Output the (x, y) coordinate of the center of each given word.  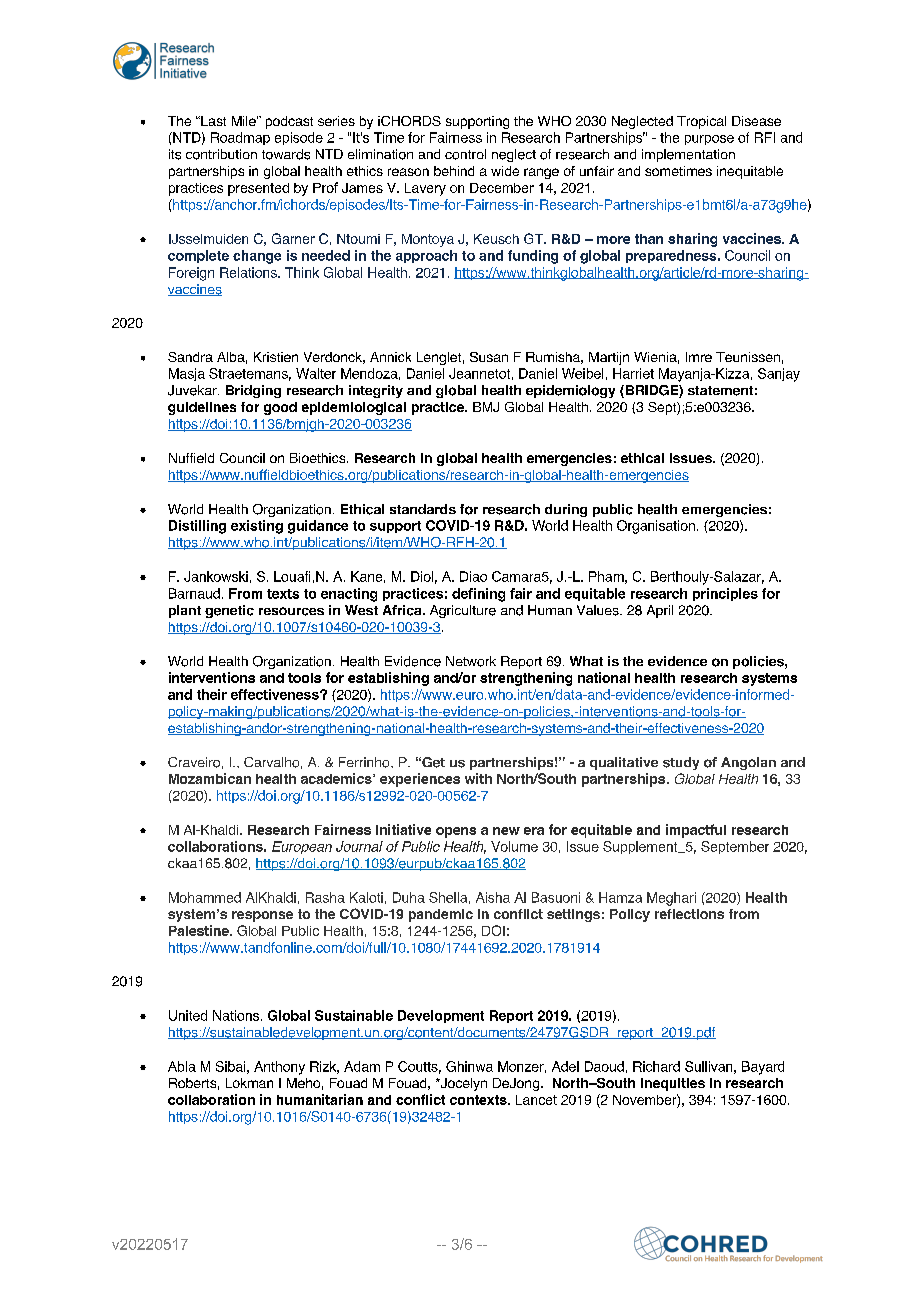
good (280, 408)
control (465, 154)
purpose (709, 140)
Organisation (656, 527)
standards (423, 509)
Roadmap (240, 138)
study (681, 763)
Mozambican (210, 778)
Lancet (536, 1100)
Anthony (279, 1068)
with (478, 778)
